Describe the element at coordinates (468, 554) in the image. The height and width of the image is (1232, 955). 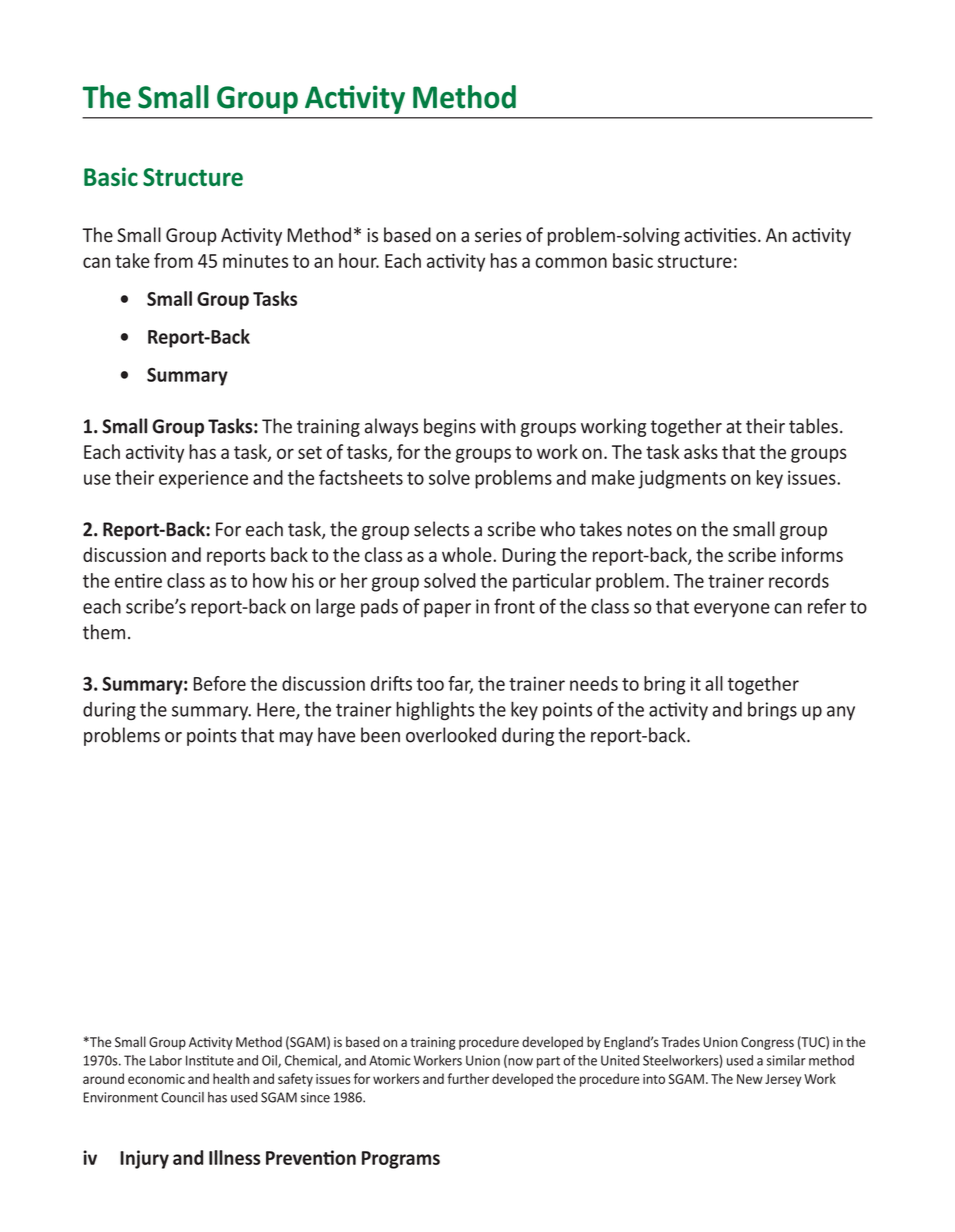
I see `whole` at that location.
